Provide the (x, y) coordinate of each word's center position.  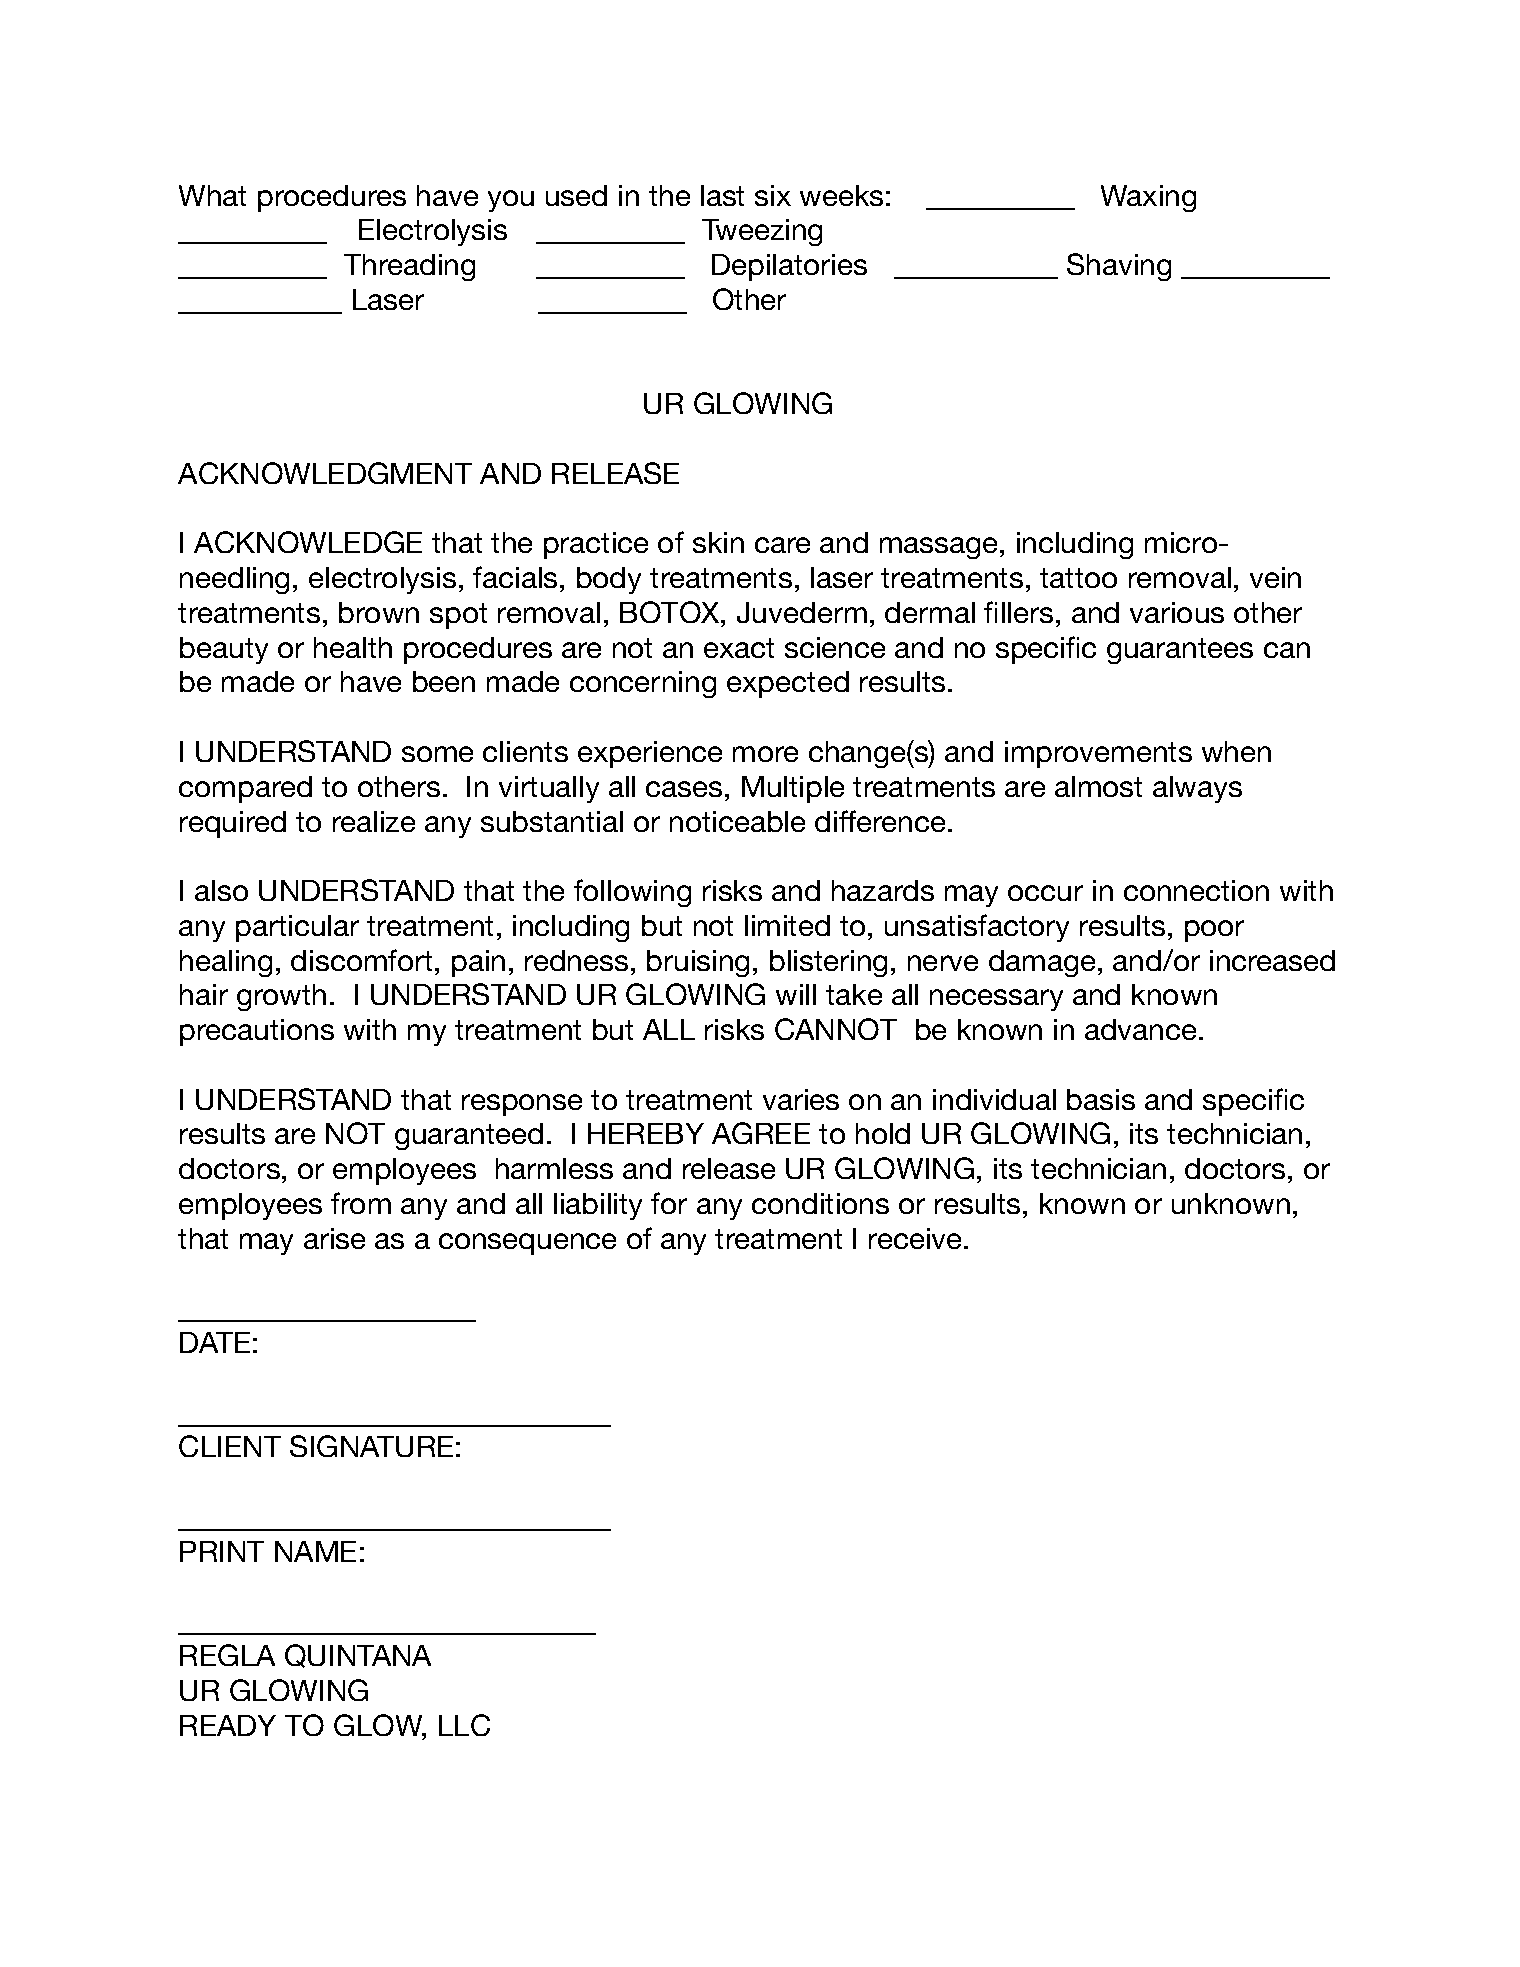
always (1197, 789)
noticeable (737, 821)
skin (718, 542)
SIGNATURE (371, 1446)
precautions (257, 1032)
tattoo (1078, 578)
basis (1101, 1099)
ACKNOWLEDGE (308, 542)
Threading (409, 267)
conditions (820, 1203)
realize (374, 821)
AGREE (761, 1133)
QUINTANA (358, 1656)
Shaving (1119, 267)
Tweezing (762, 232)
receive (917, 1238)
